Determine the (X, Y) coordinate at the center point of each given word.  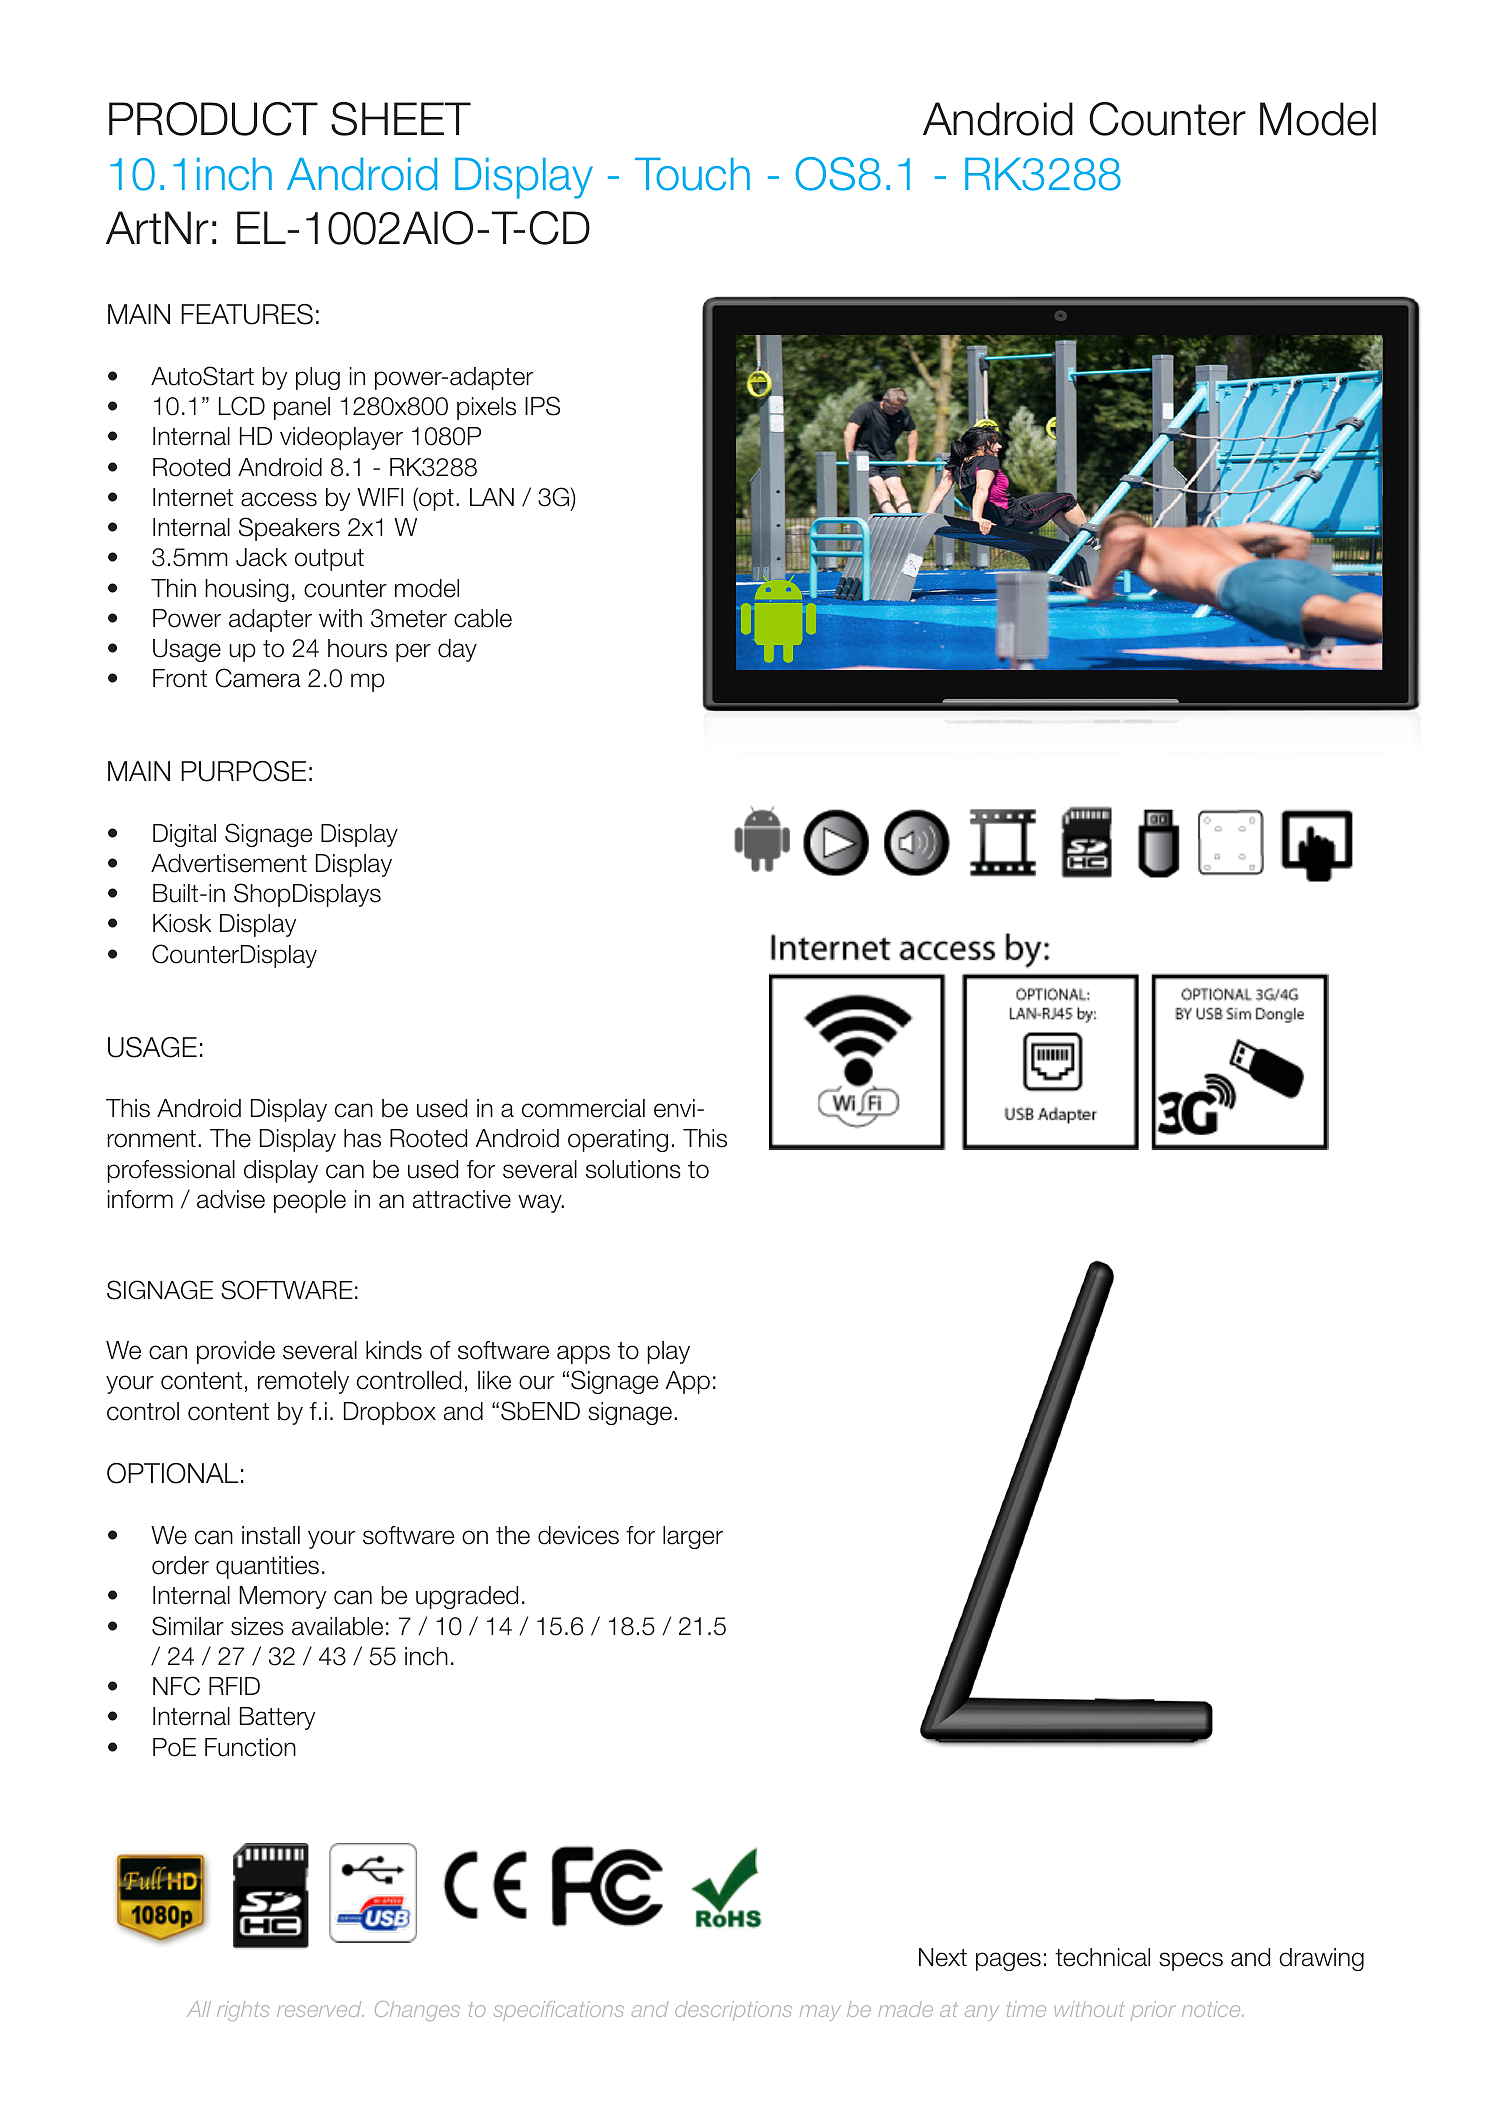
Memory (282, 1597)
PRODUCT (213, 119)
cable (483, 618)
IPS (542, 406)
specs (1191, 1961)
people (310, 1201)
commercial (583, 1108)
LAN (492, 497)
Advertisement (229, 863)
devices (578, 1535)
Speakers (289, 529)
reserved (320, 2009)
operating (618, 1140)
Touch (692, 174)
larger (693, 1537)
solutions (633, 1169)
